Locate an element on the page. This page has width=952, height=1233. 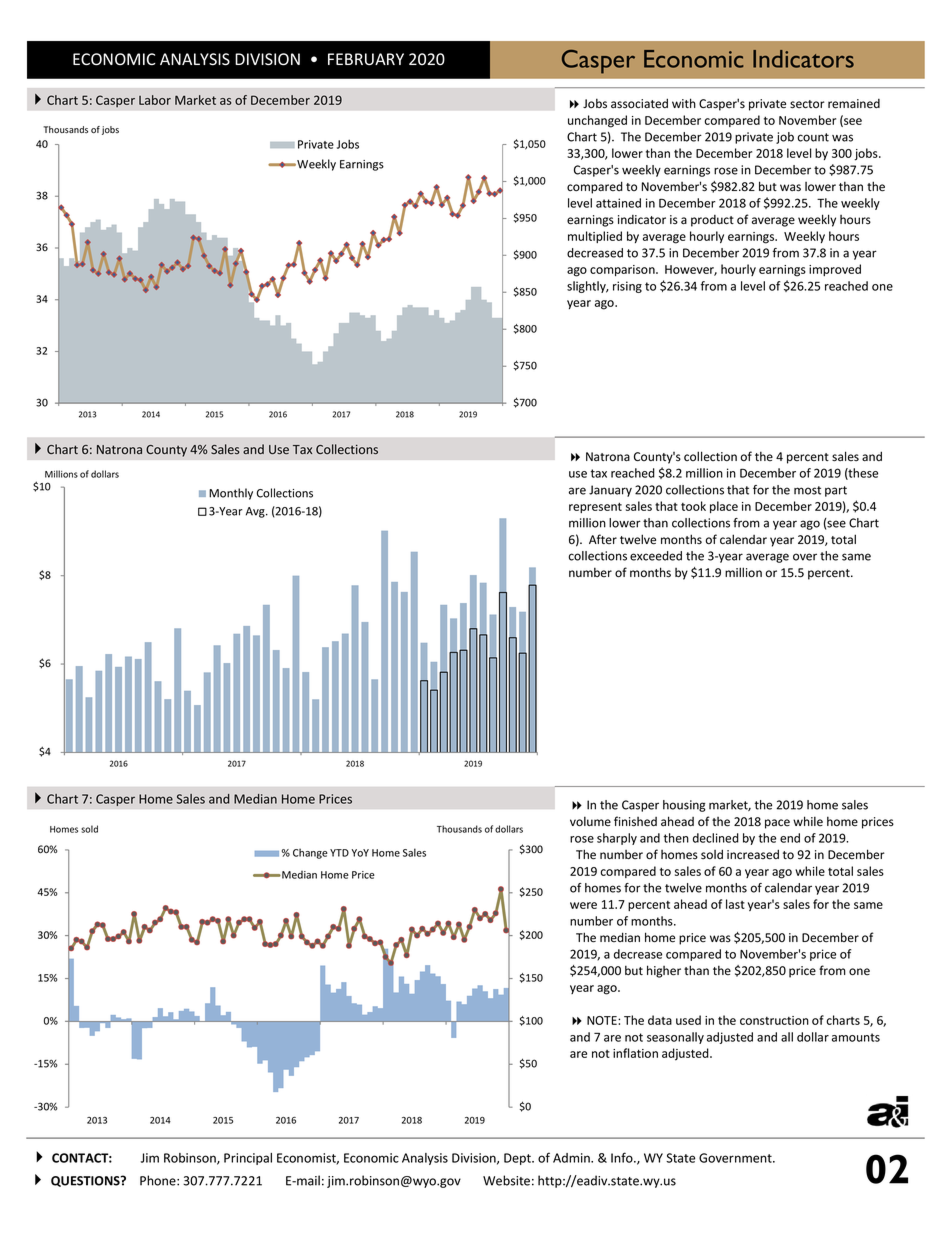
exceeded is located at coordinates (656, 556).
